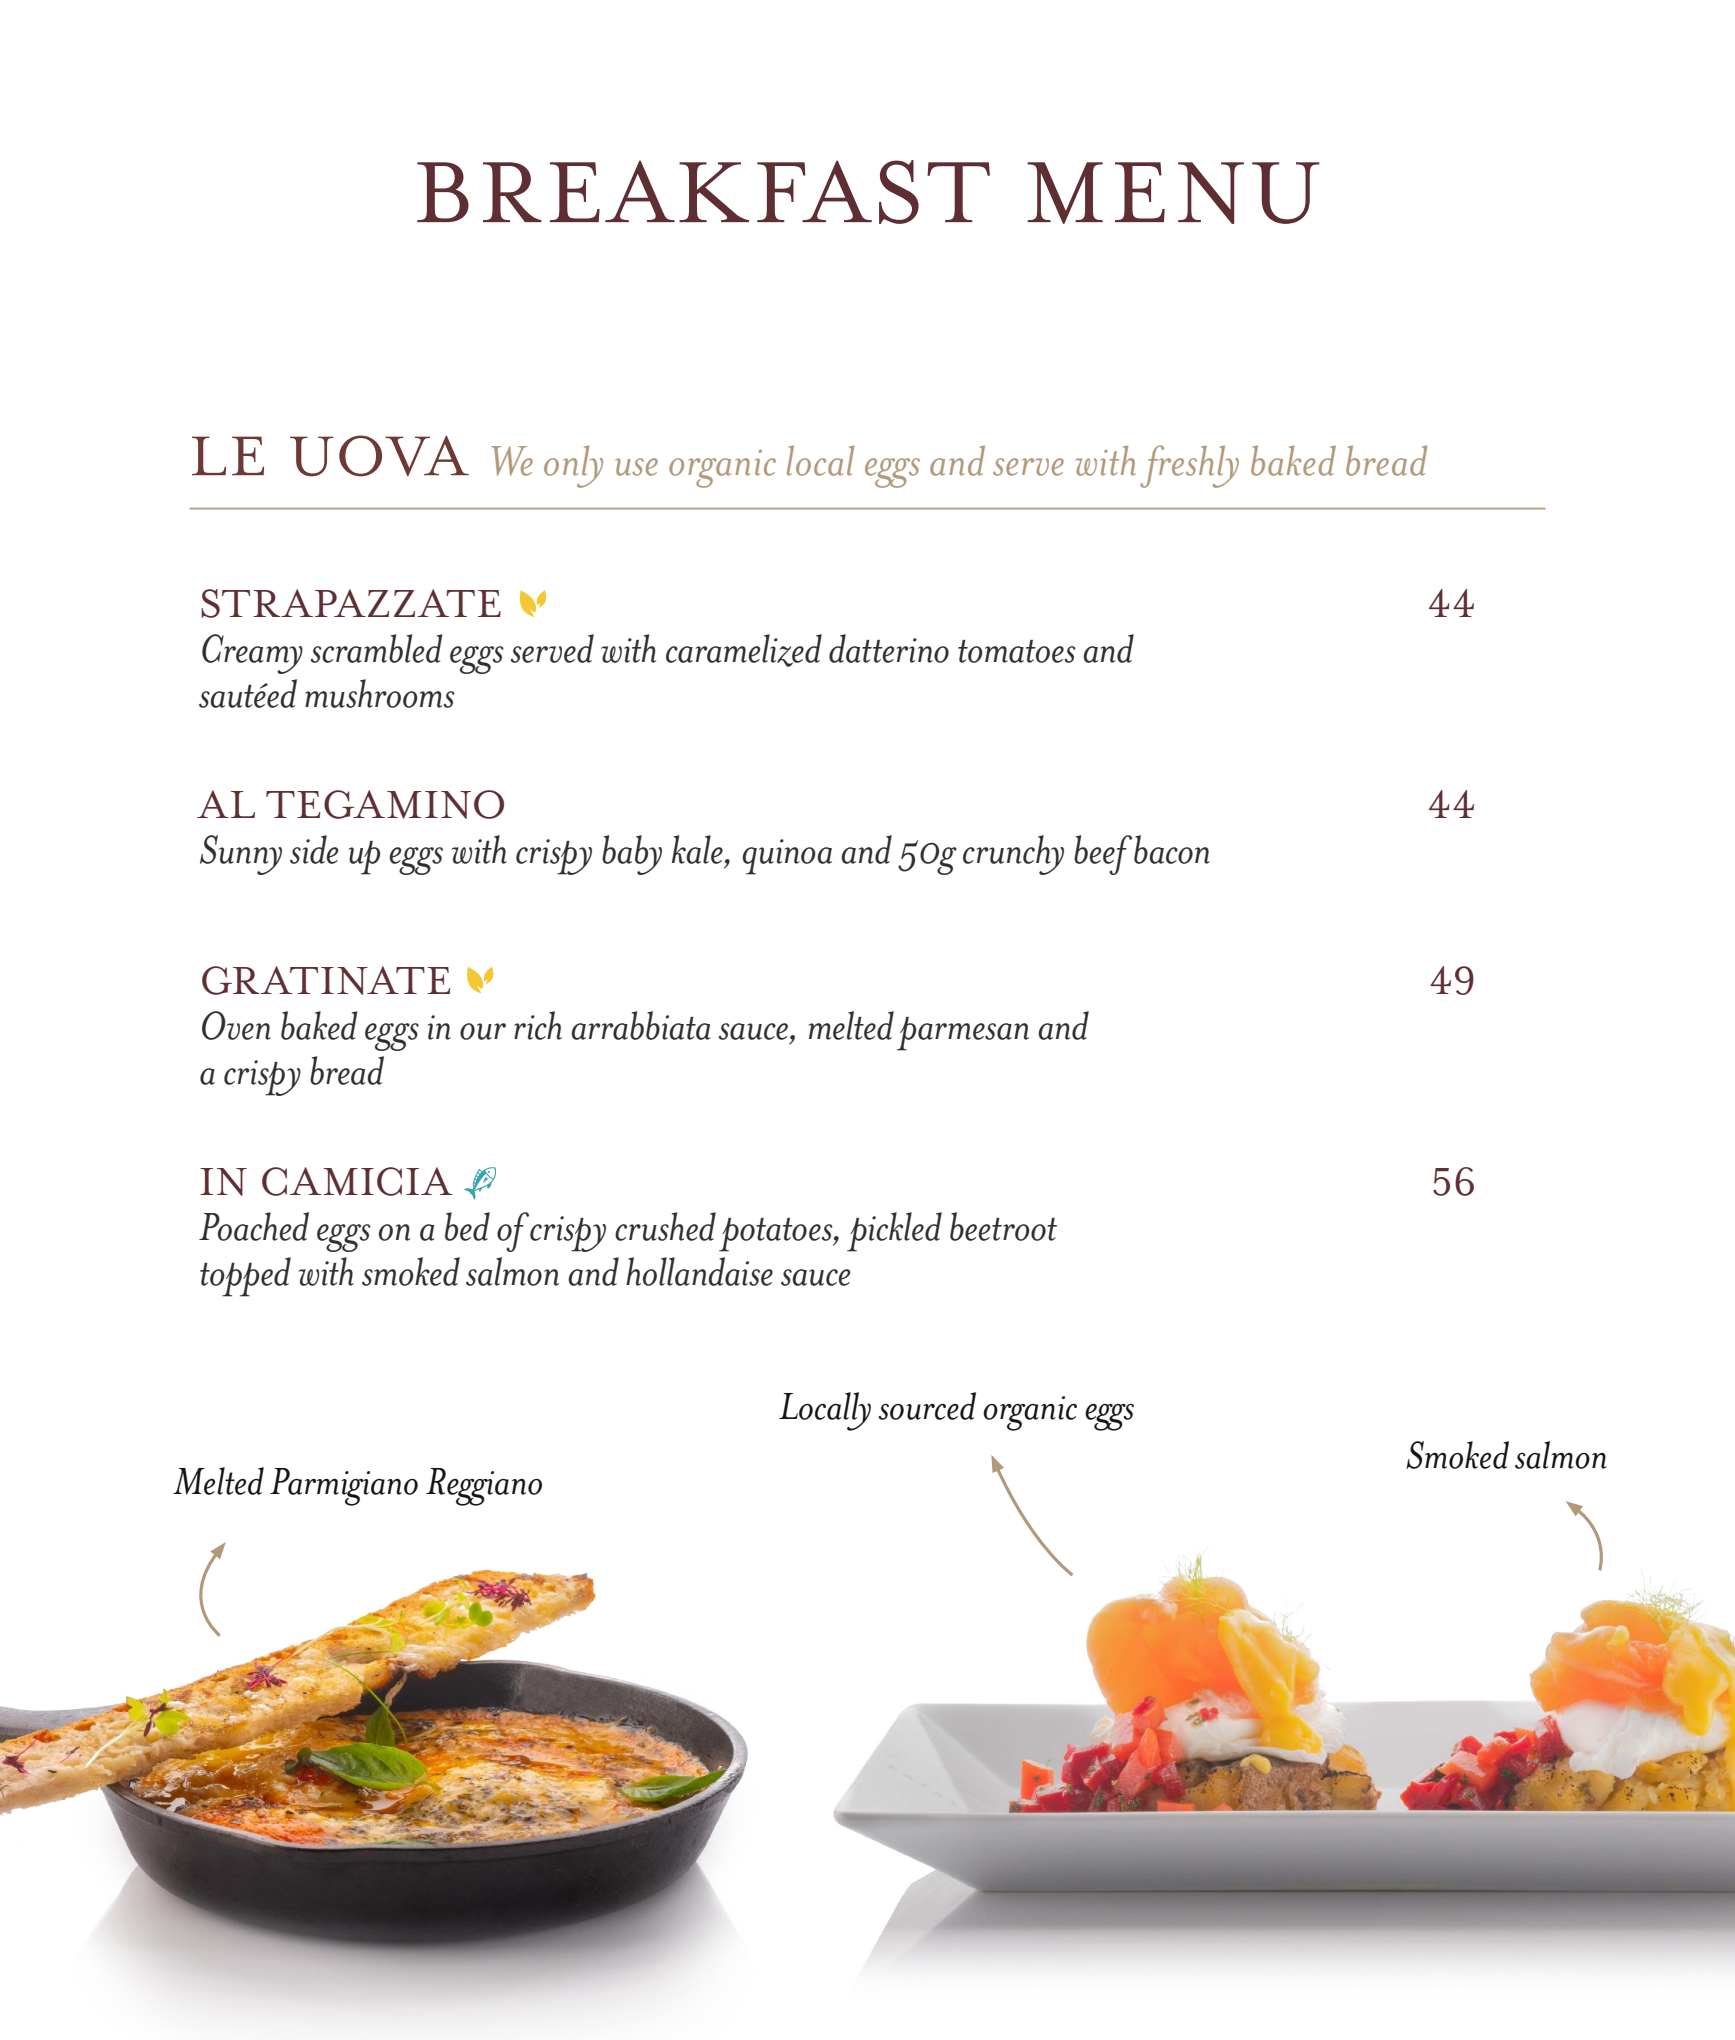 This document has height=2040, width=1735. I want to click on beef, so click(1103, 855).
